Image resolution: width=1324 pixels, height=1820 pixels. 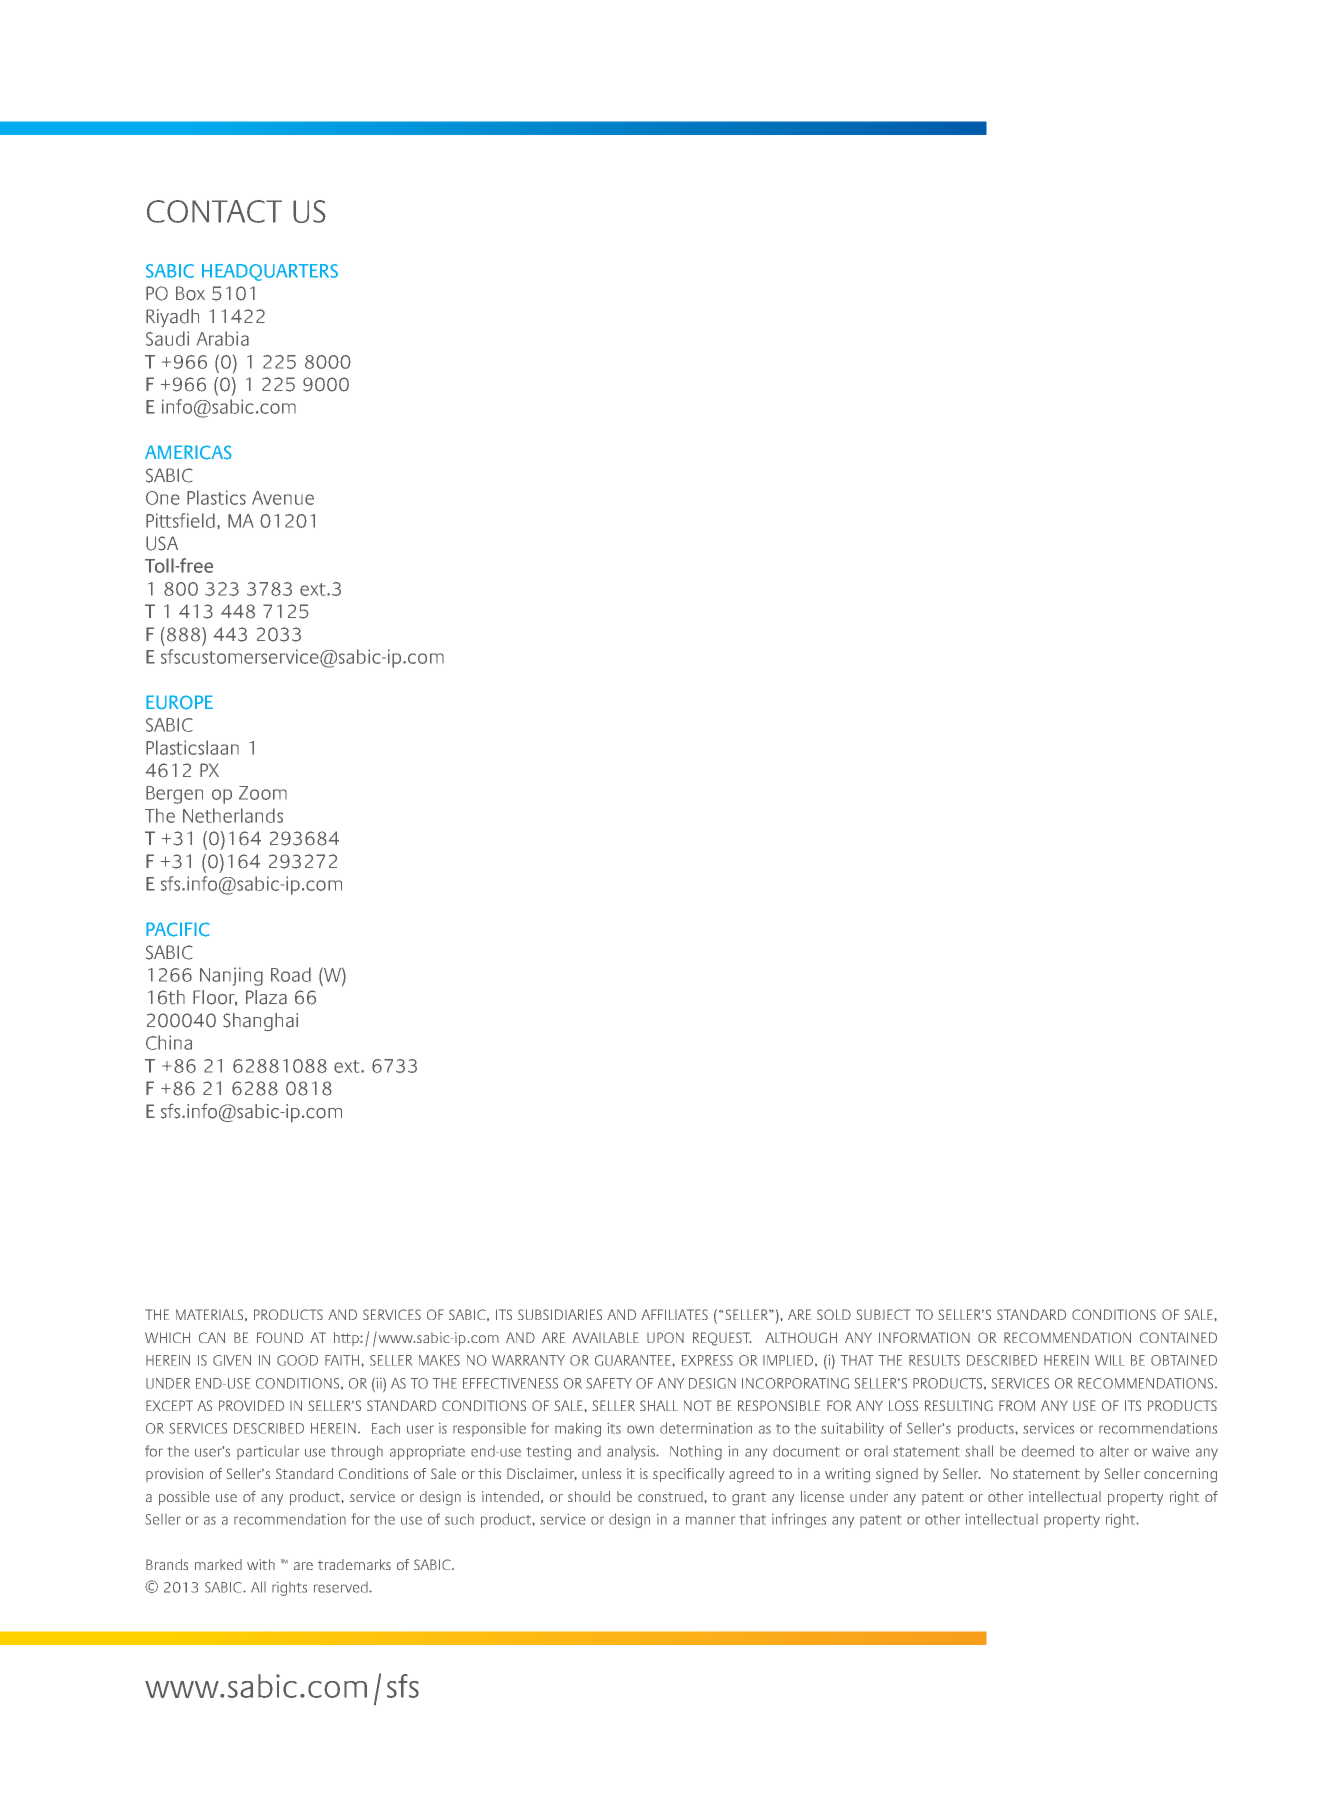 I want to click on Plaza, so click(x=266, y=997).
